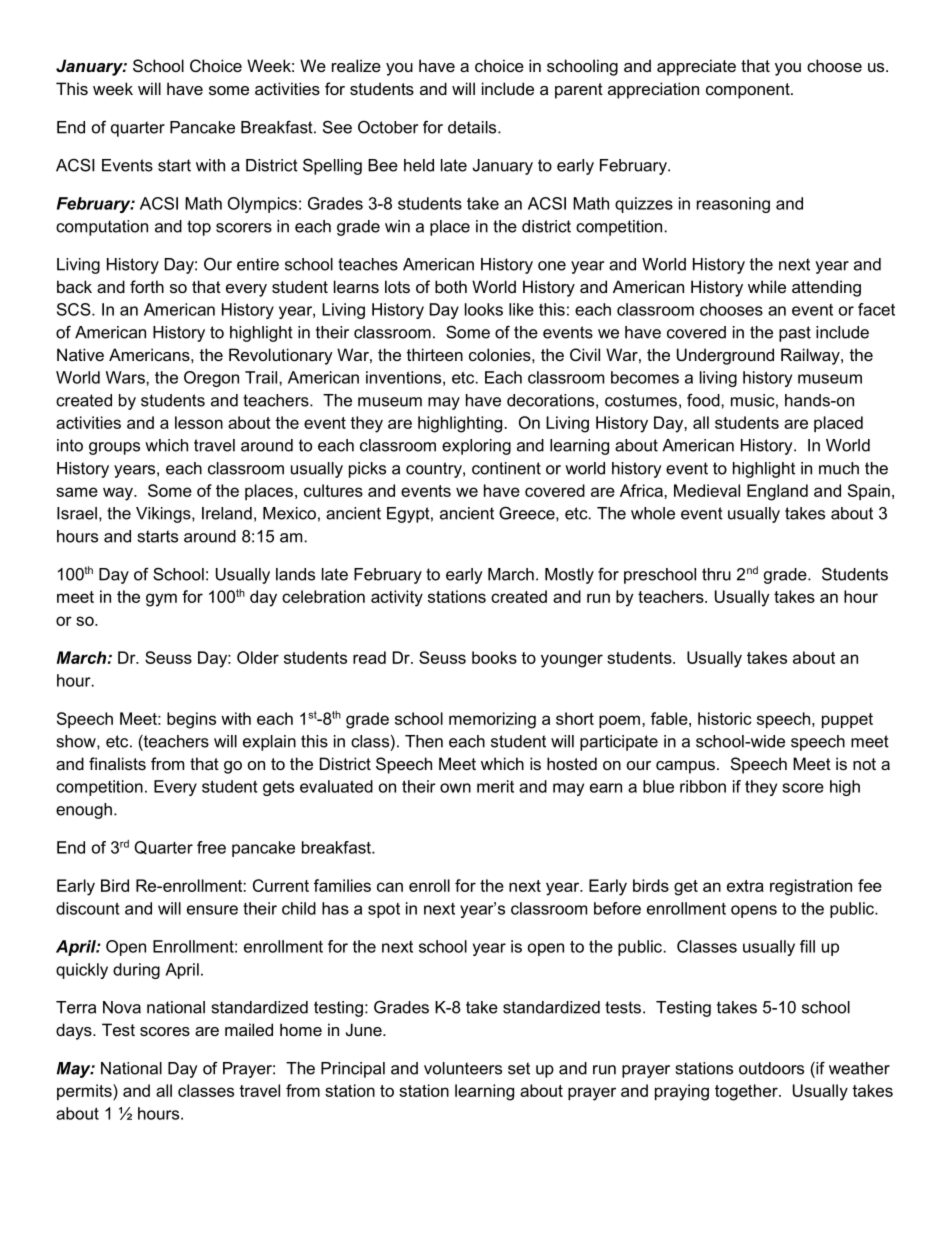  I want to click on component, so click(749, 91).
